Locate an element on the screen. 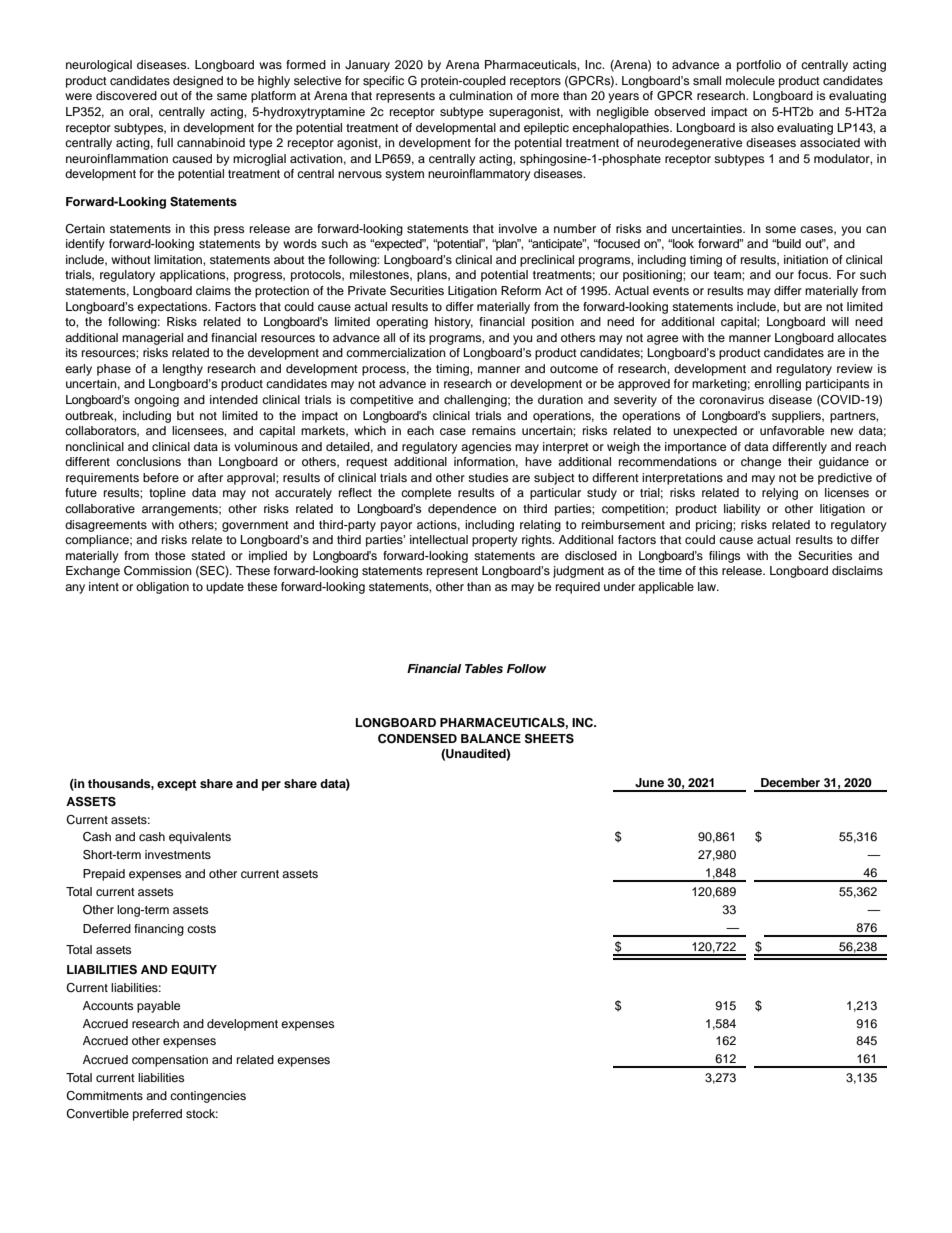 The height and width of the screenshot is (1233, 952). designed is located at coordinates (198, 82).
